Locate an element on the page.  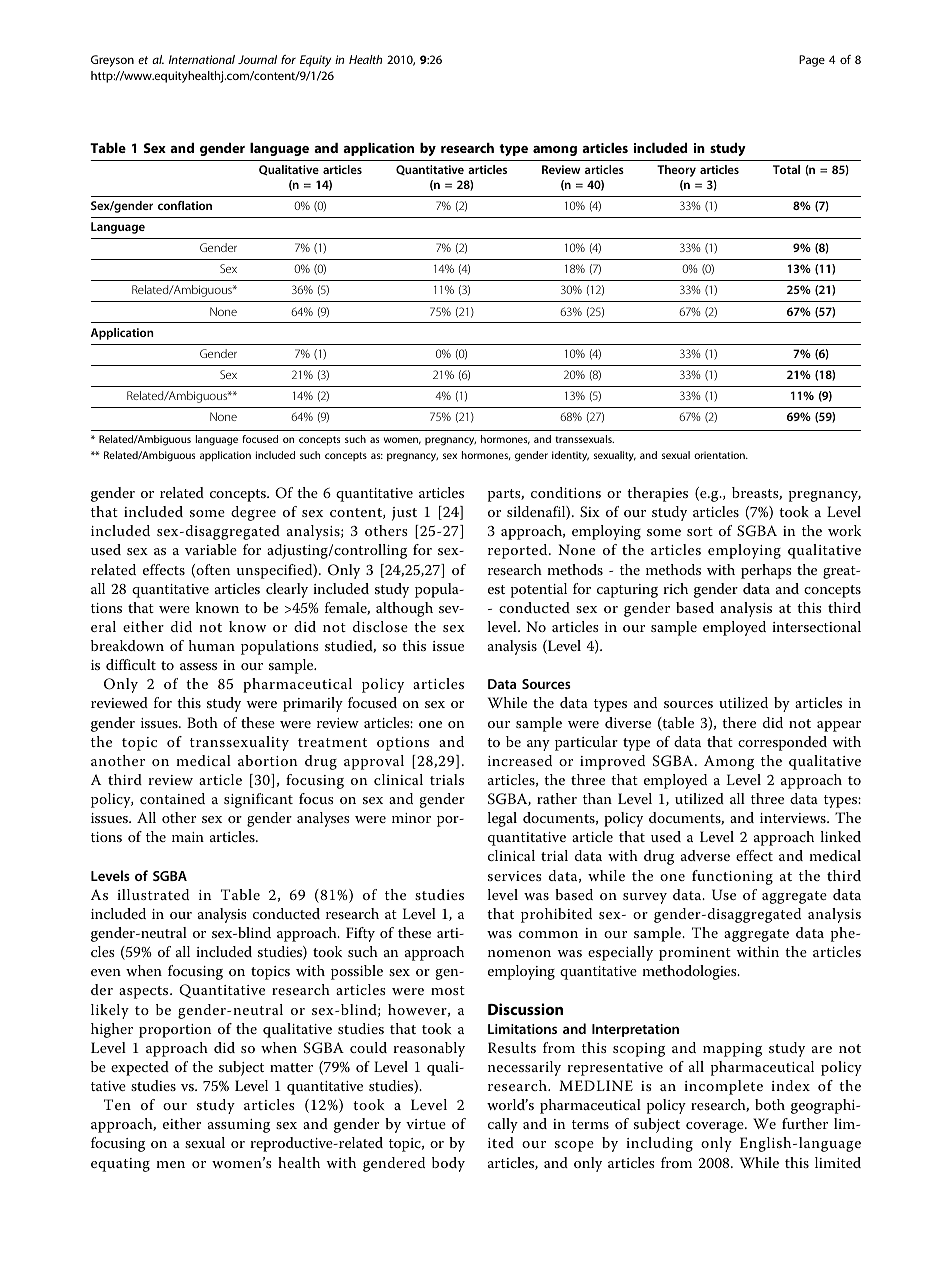
human is located at coordinates (212, 645).
